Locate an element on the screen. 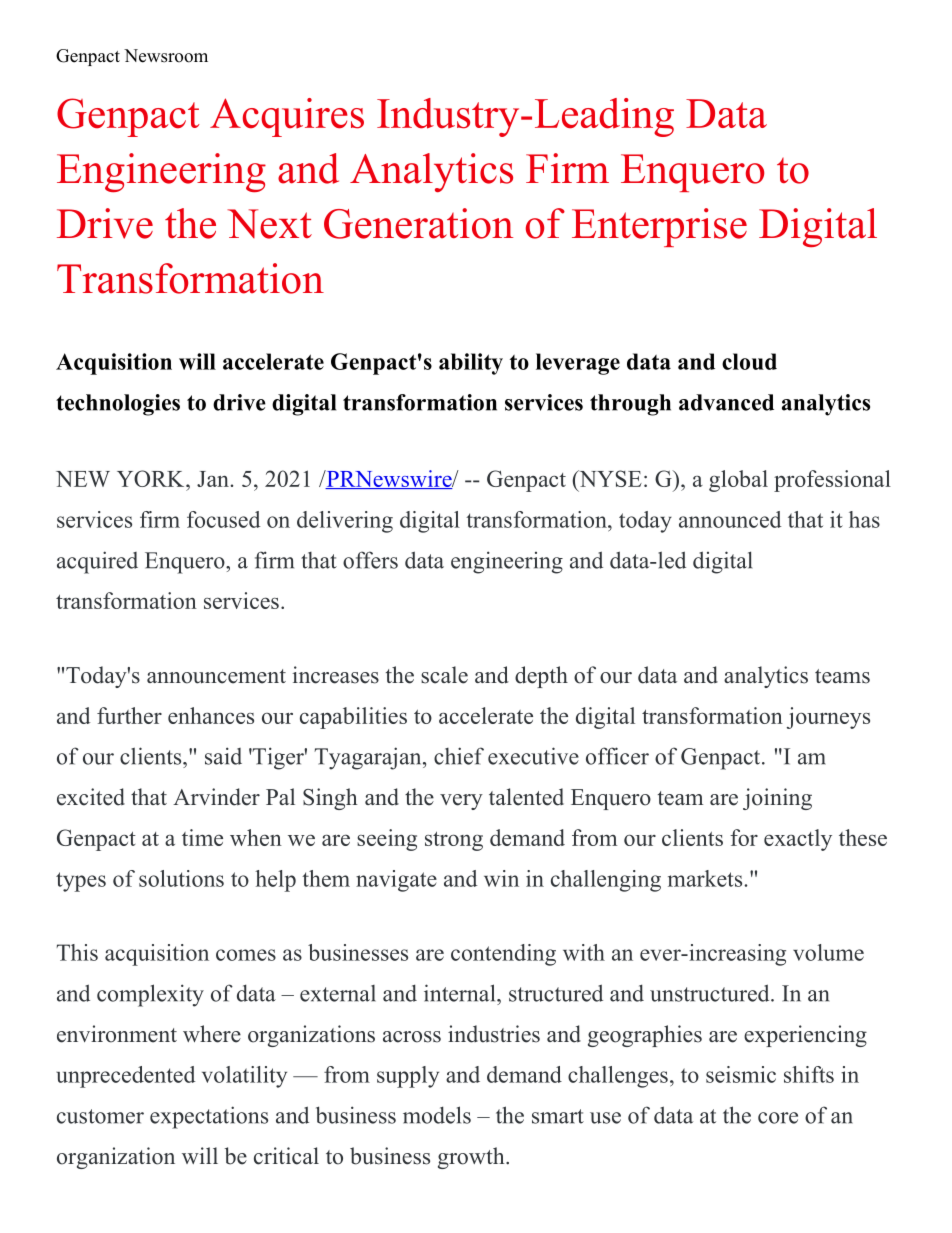 The image size is (952, 1233). models is located at coordinates (437, 1115).
